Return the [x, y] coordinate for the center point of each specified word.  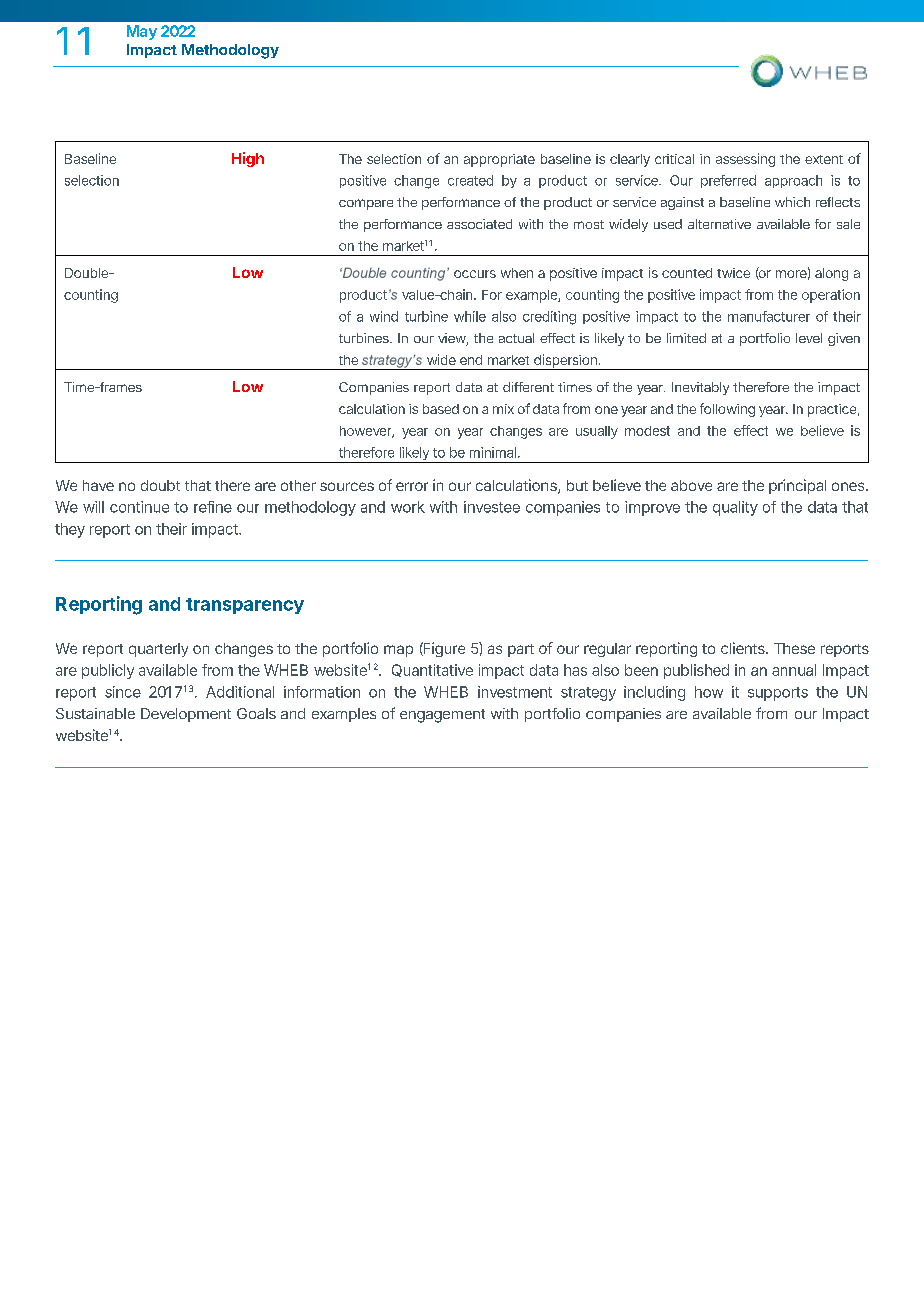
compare [366, 204]
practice [832, 410]
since [123, 692]
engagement [442, 716]
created [470, 180]
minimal [493, 452]
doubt [160, 485]
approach [793, 181]
